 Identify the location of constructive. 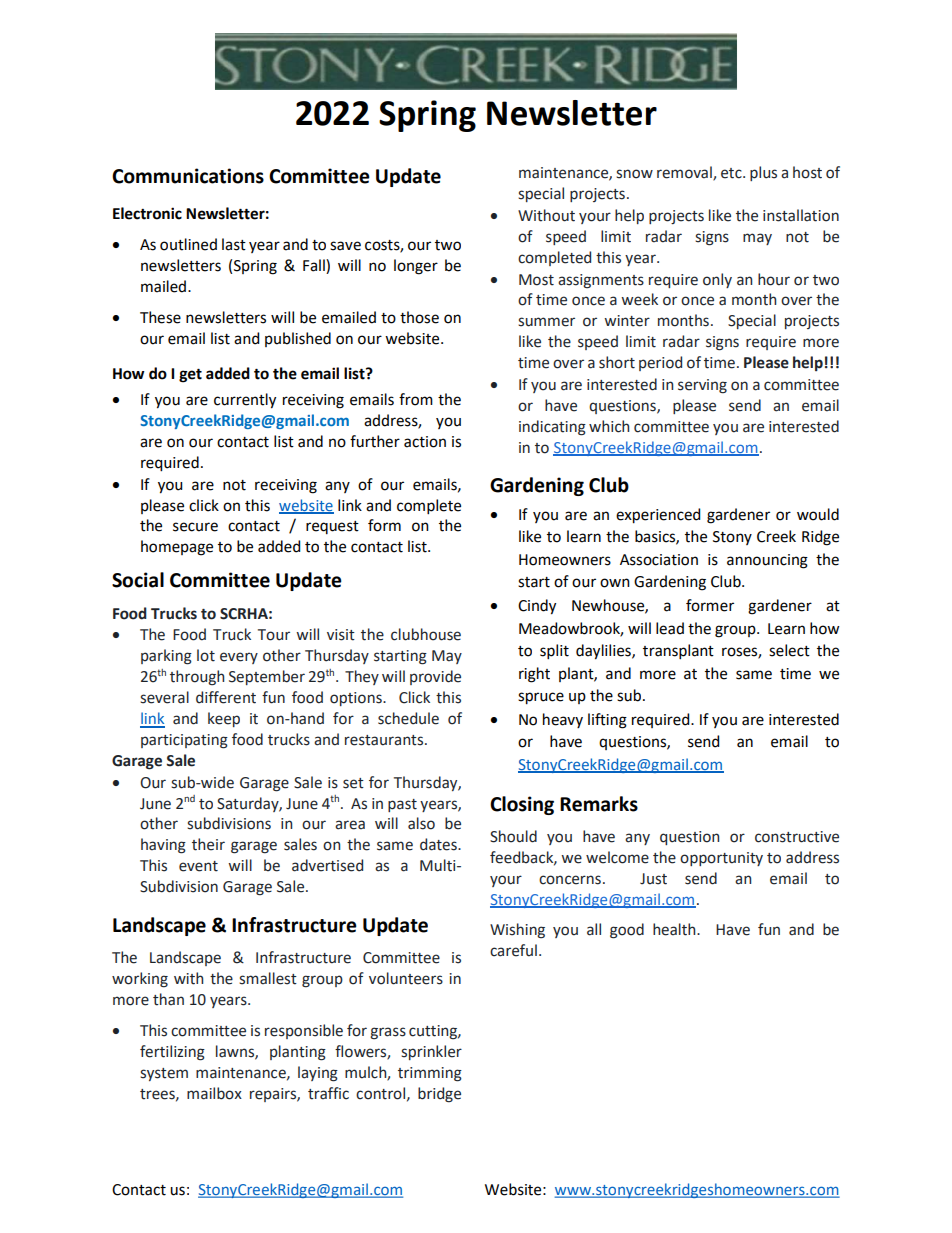
(797, 837).
